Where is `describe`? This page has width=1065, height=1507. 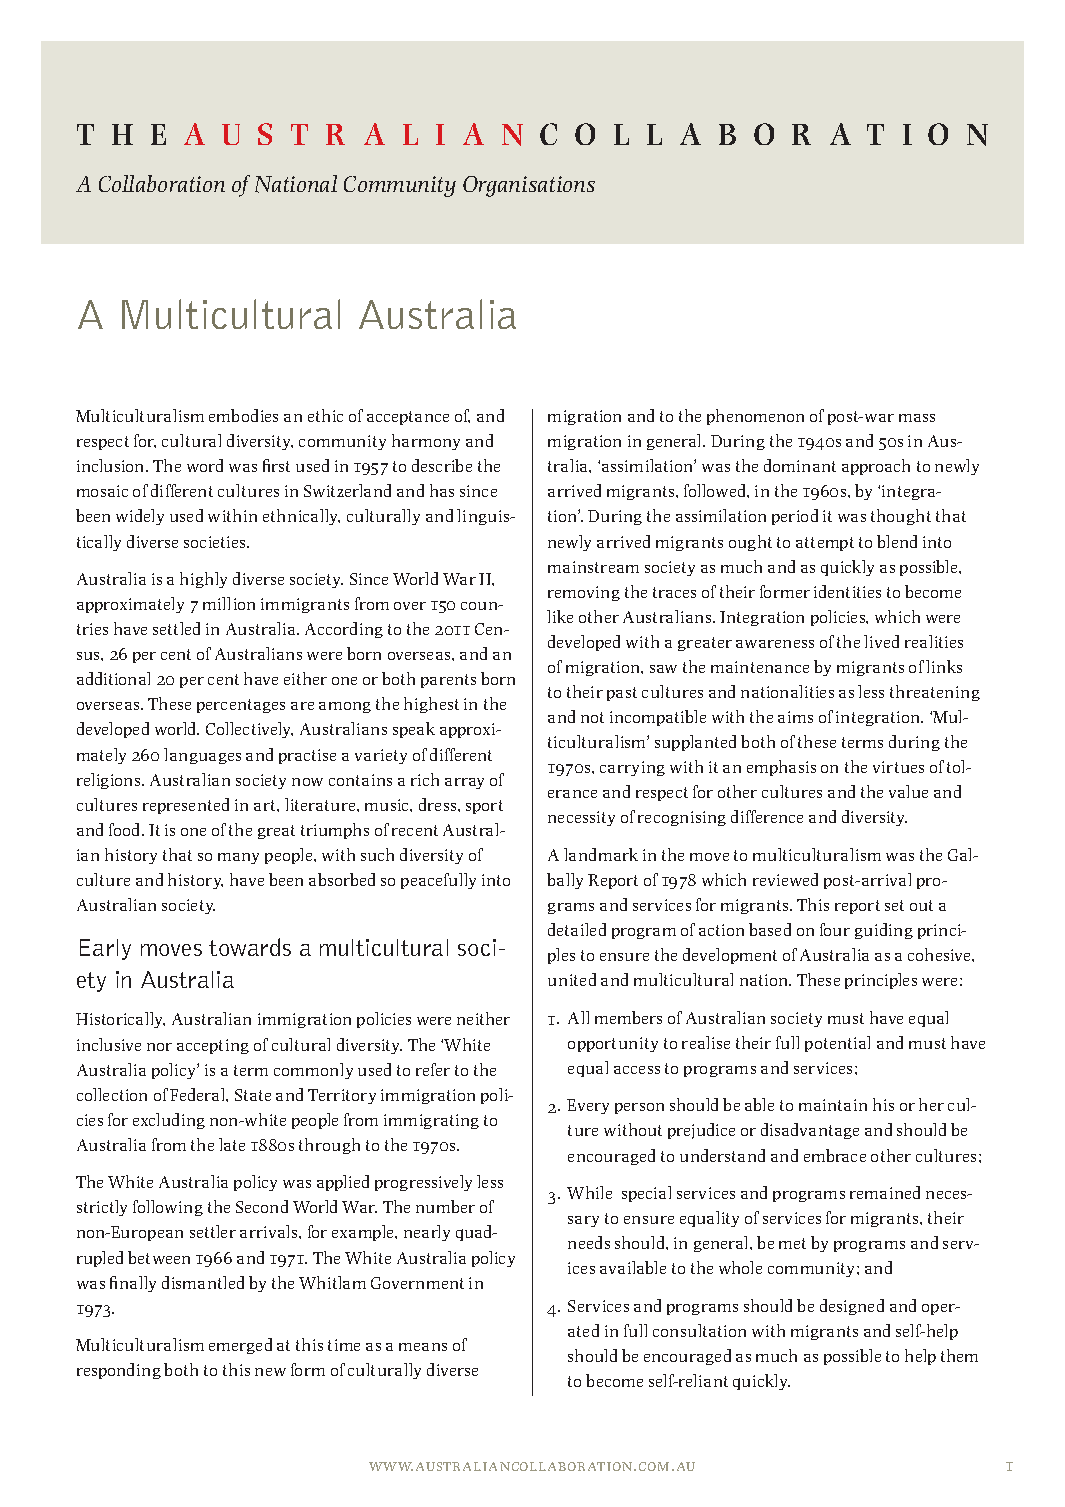
describe is located at coordinates (442, 465).
